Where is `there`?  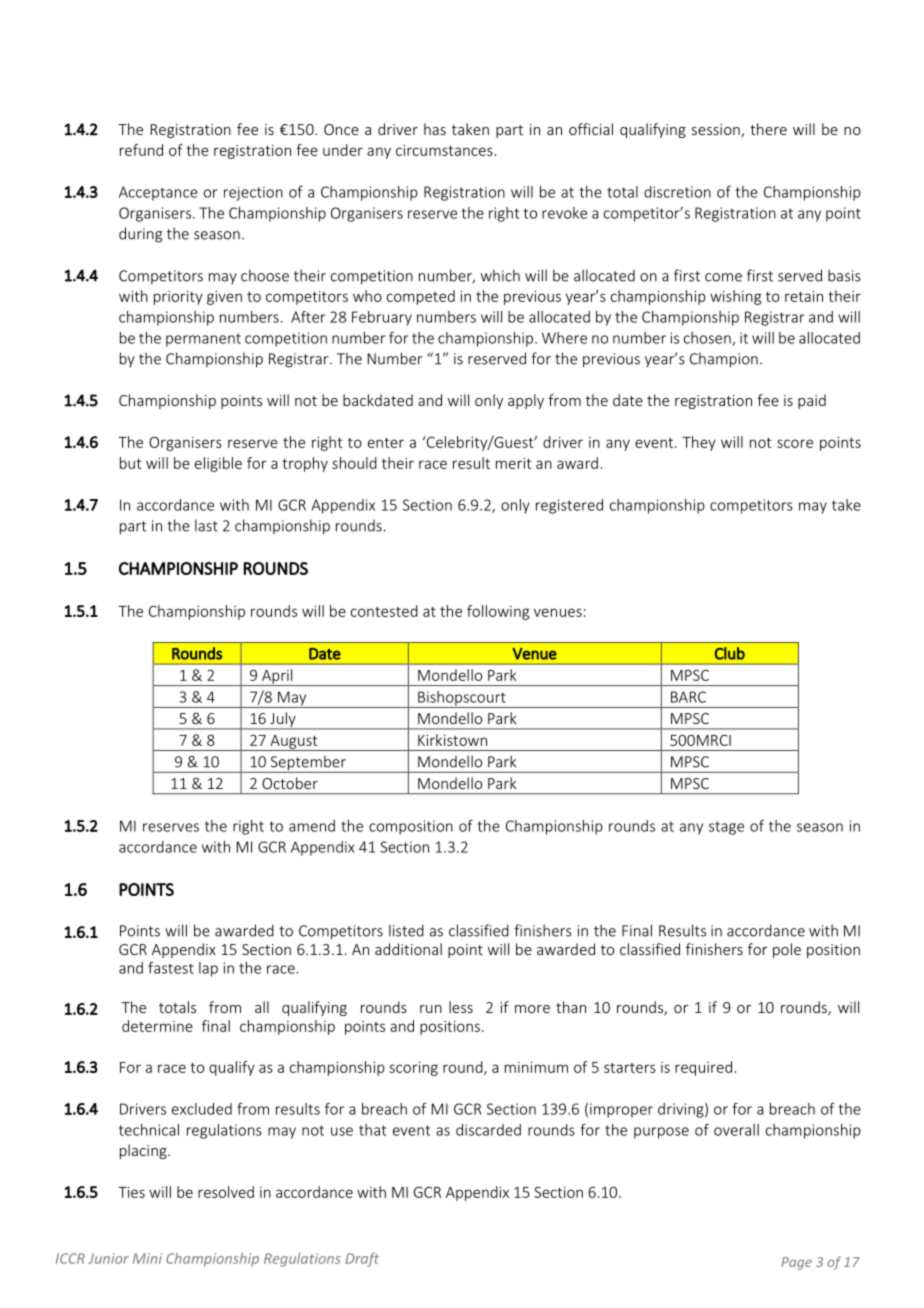 there is located at coordinates (768, 129).
